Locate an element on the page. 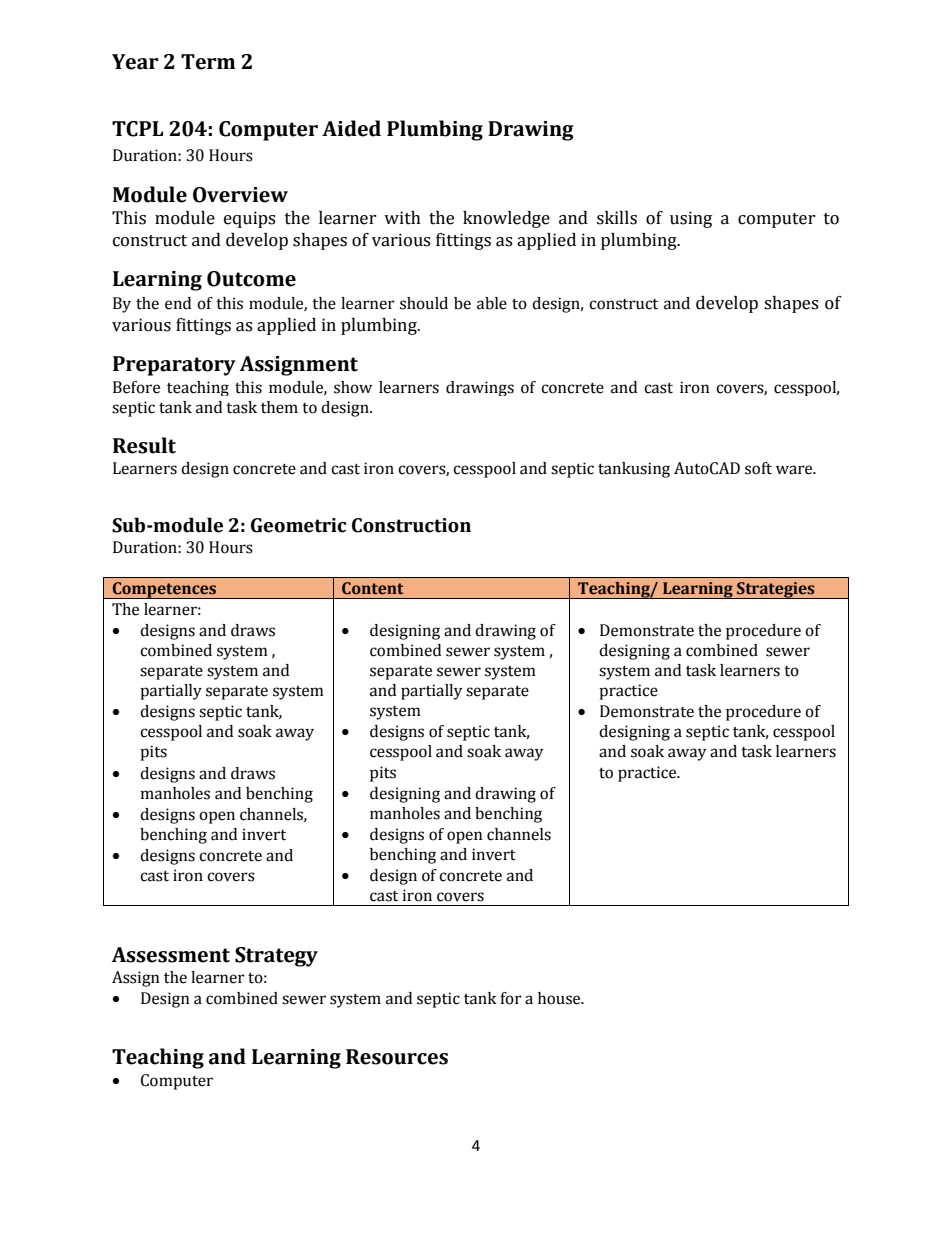 Image resolution: width=952 pixels, height=1233 pixels. Competences is located at coordinates (164, 590).
